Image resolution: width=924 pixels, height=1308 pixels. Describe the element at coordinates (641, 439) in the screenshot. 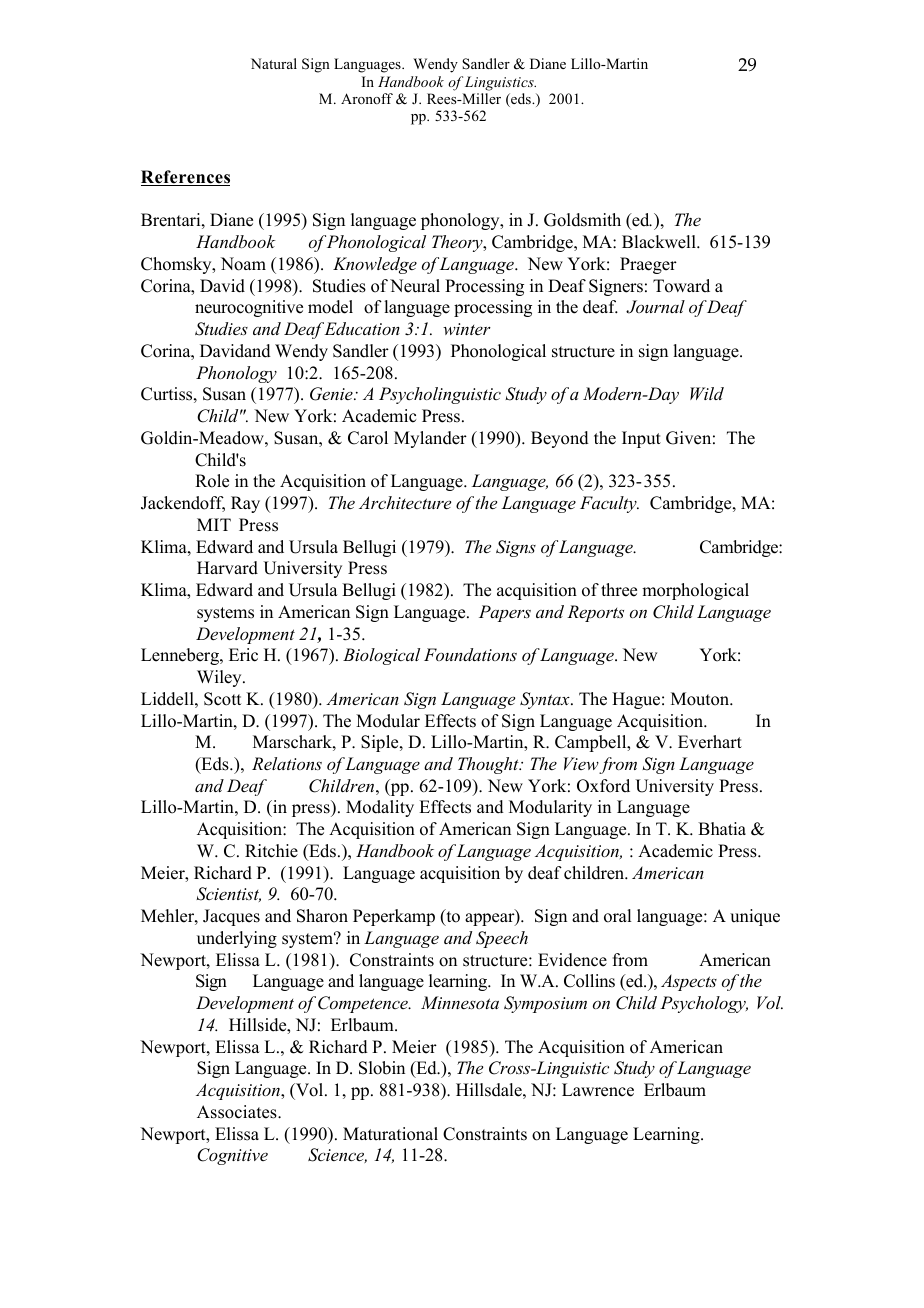

I see `Input` at that location.
